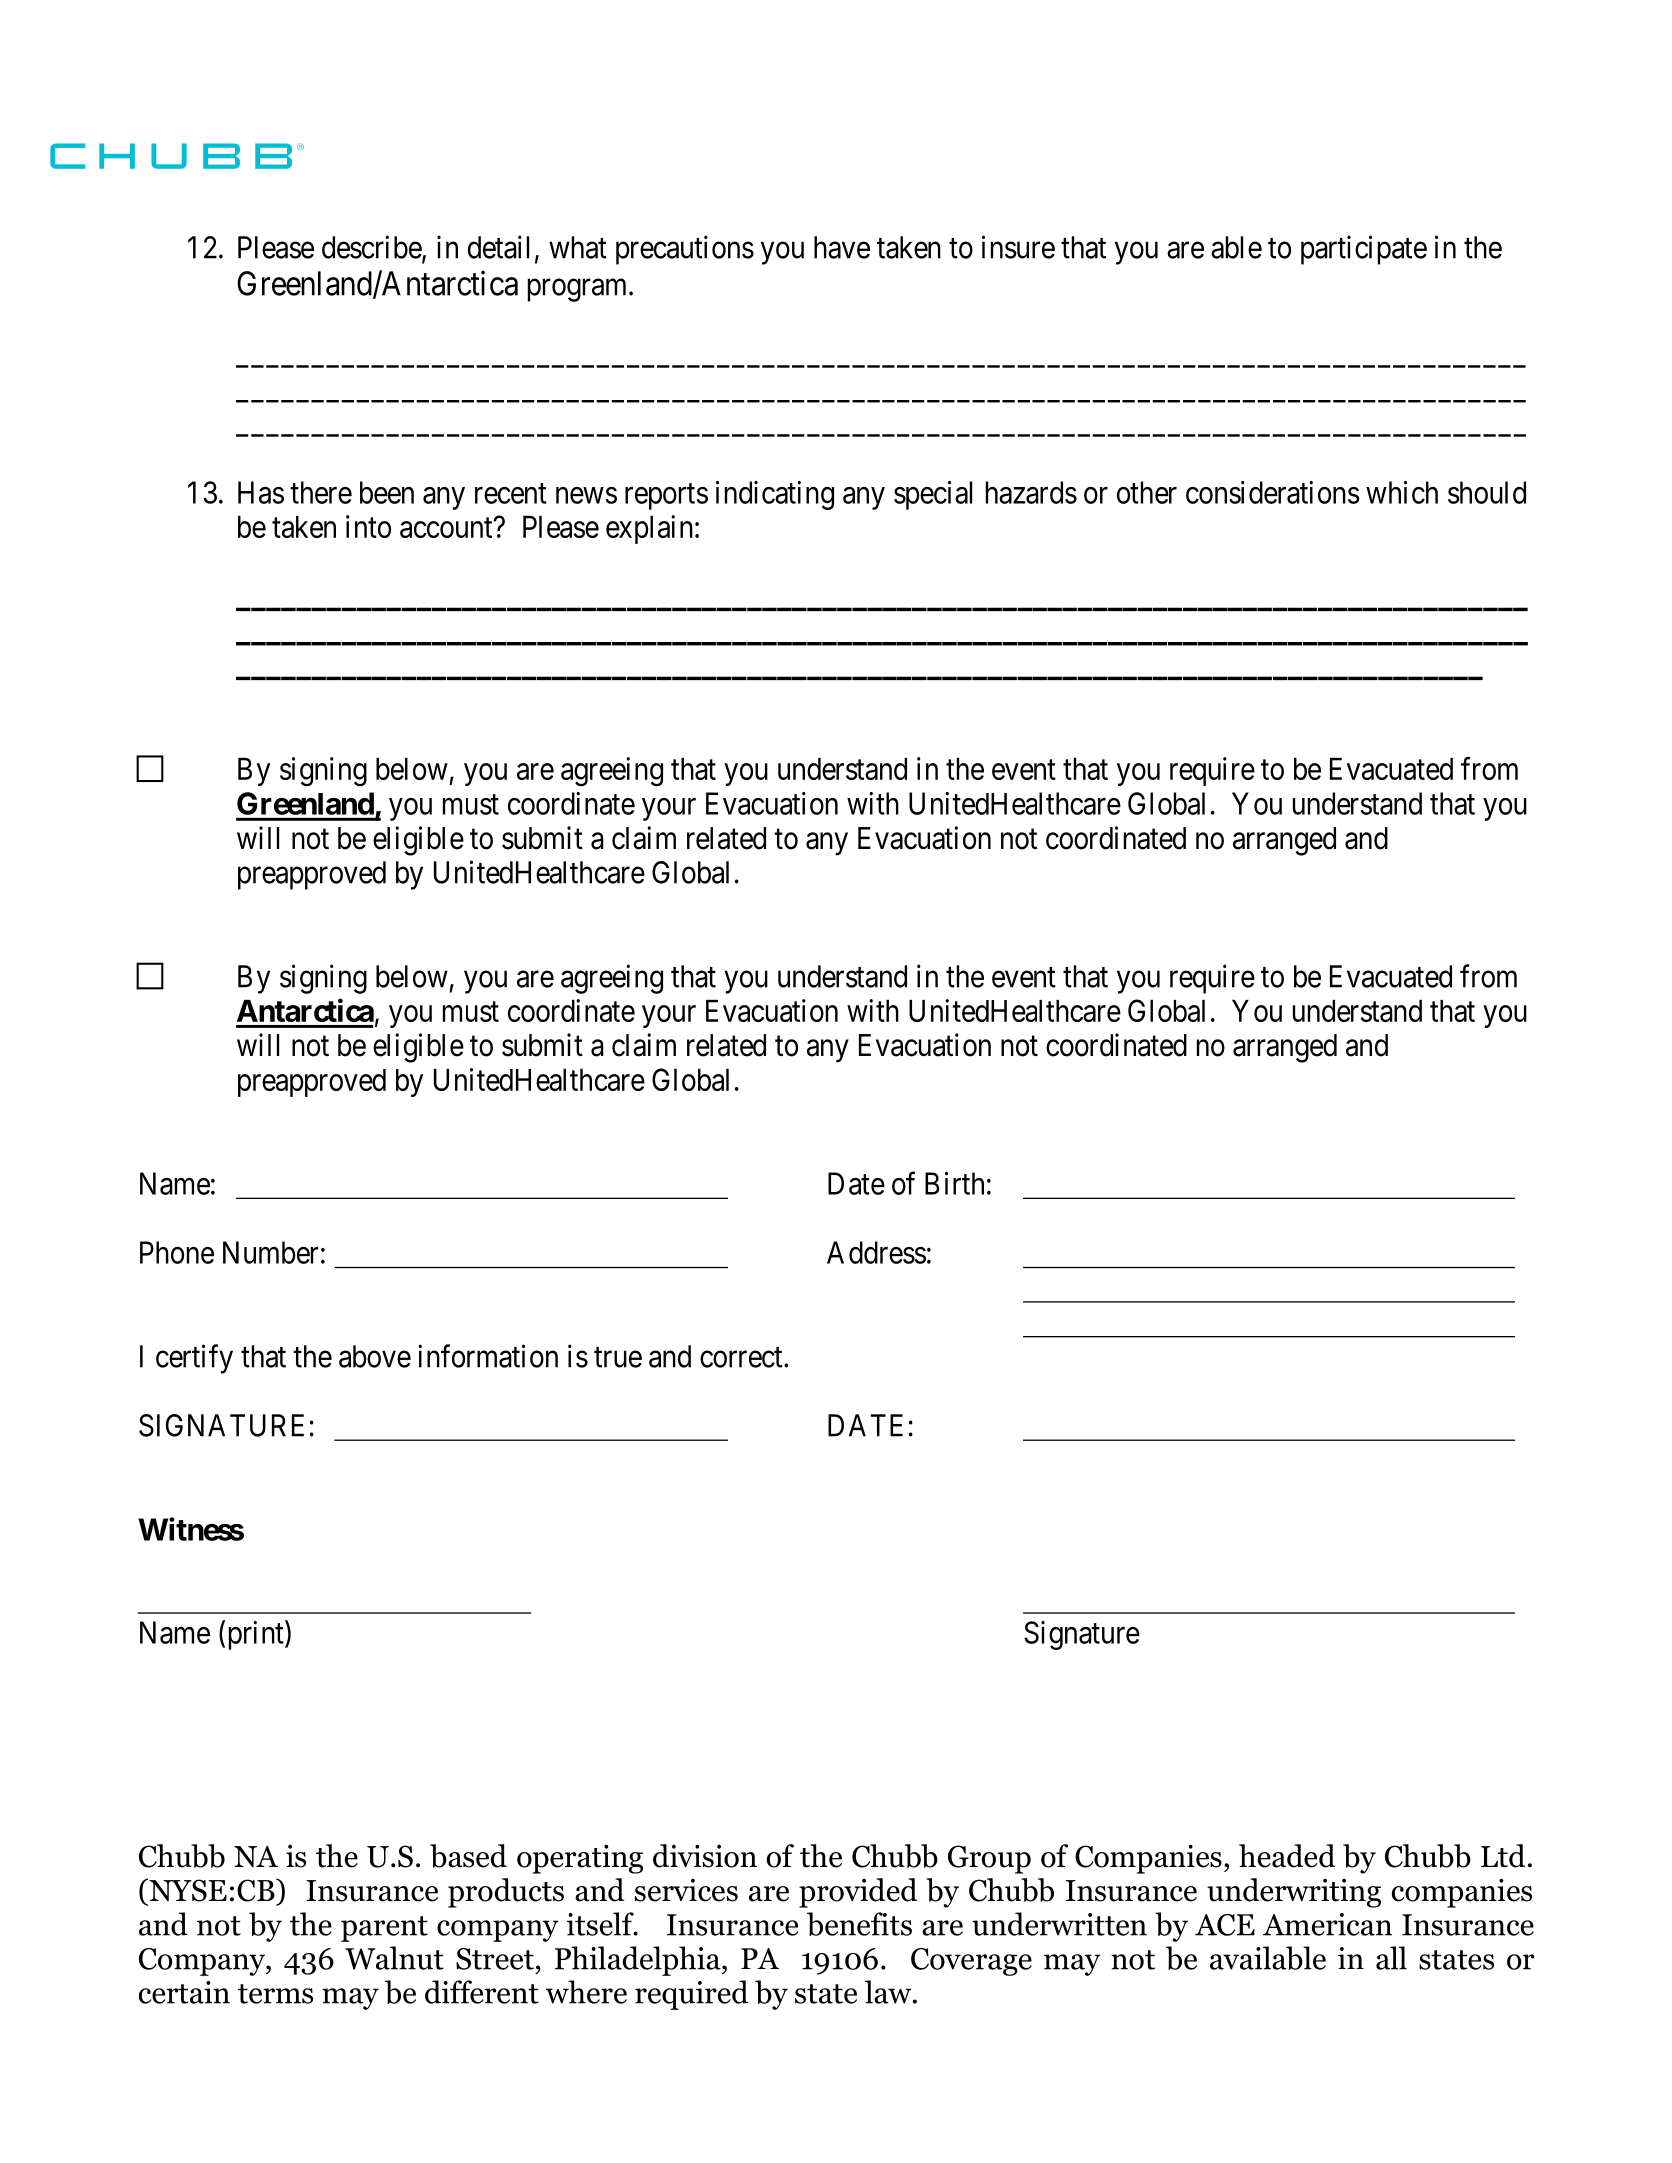  Describe the element at coordinates (858, 1893) in the image. I see `provided` at that location.
